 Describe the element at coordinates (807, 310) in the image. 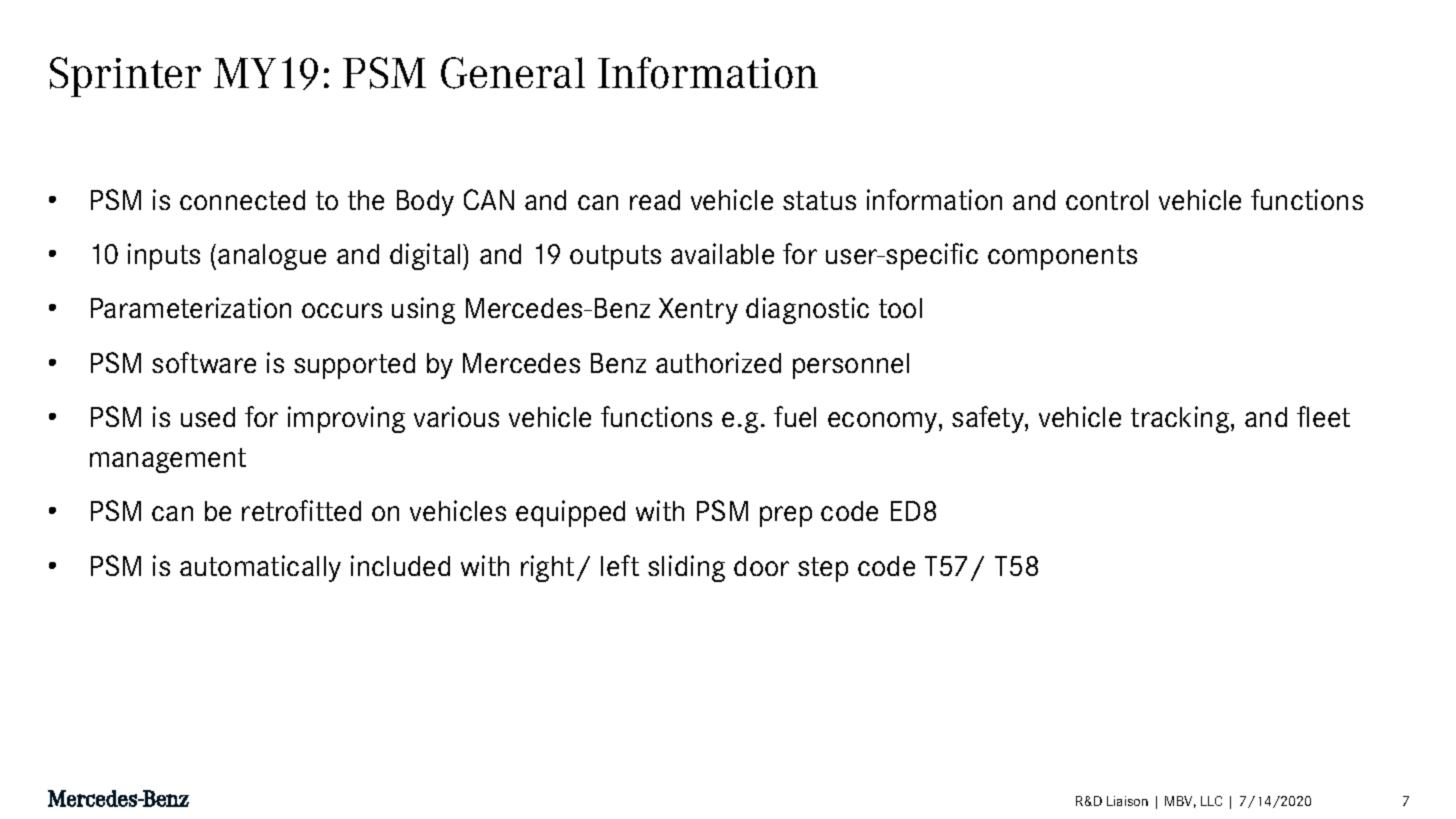

I see `diagnostic` at that location.
